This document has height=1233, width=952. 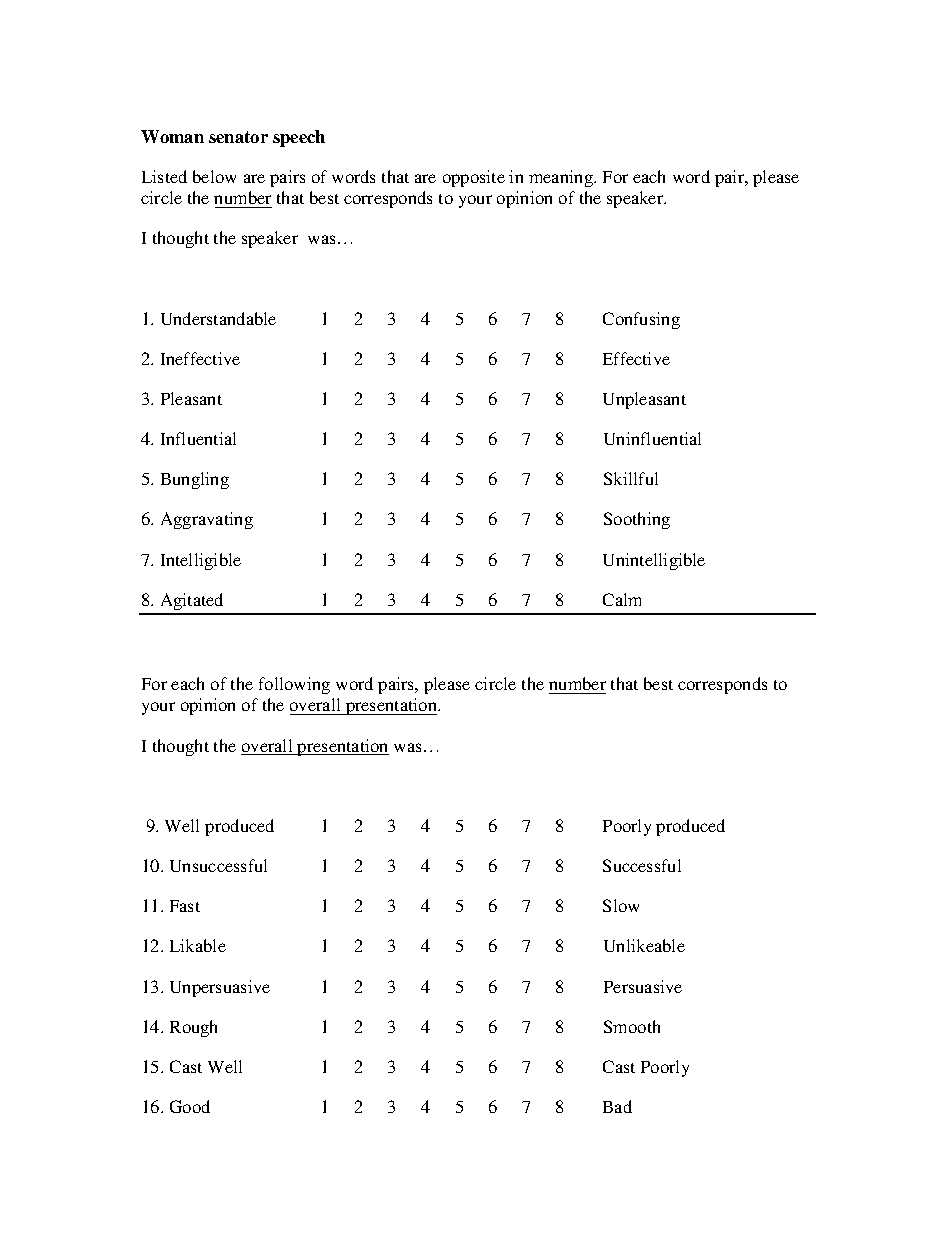 I want to click on Good, so click(x=190, y=1106).
